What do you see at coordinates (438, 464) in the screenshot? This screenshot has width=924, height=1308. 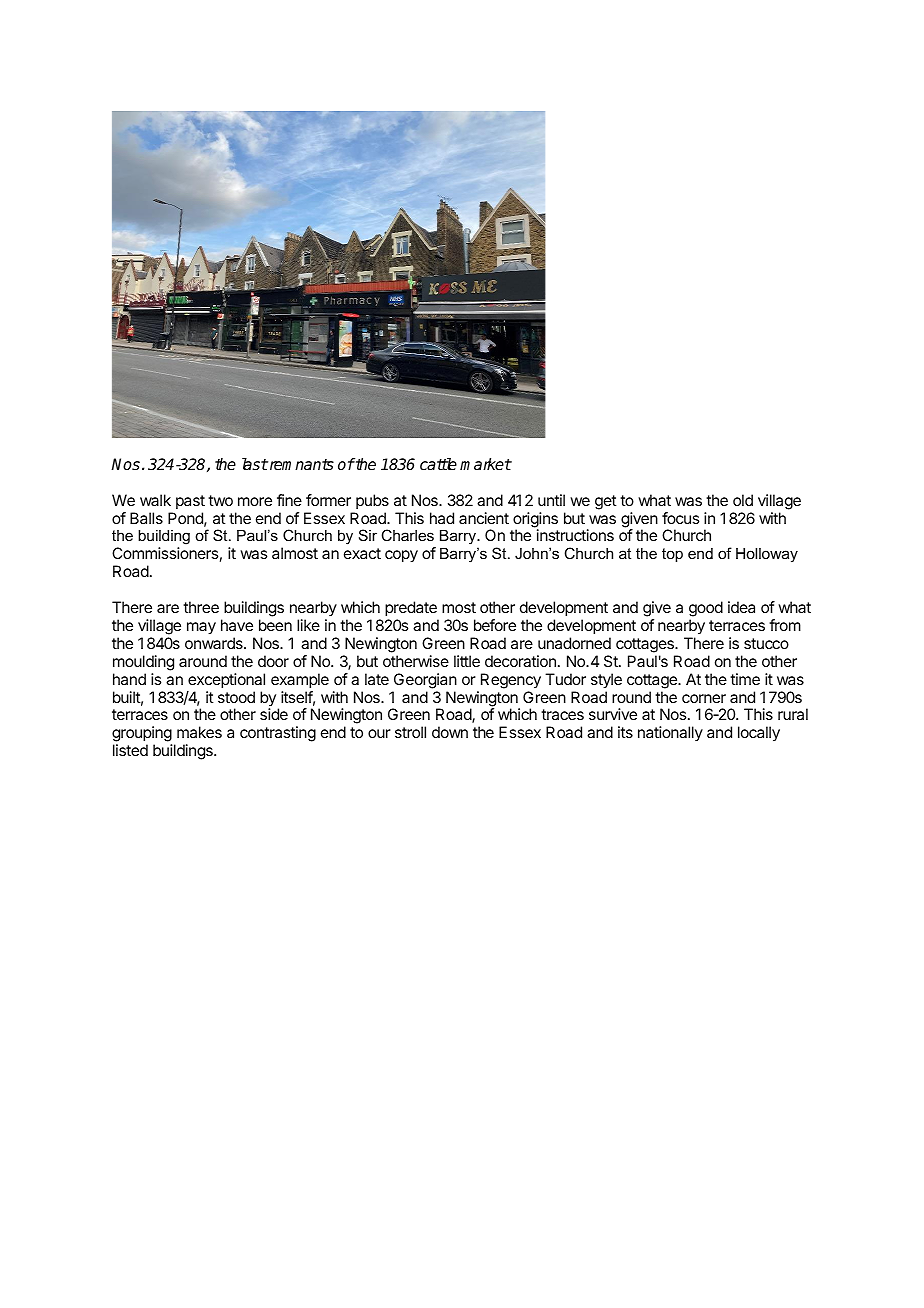 I see `cattle` at bounding box center [438, 464].
